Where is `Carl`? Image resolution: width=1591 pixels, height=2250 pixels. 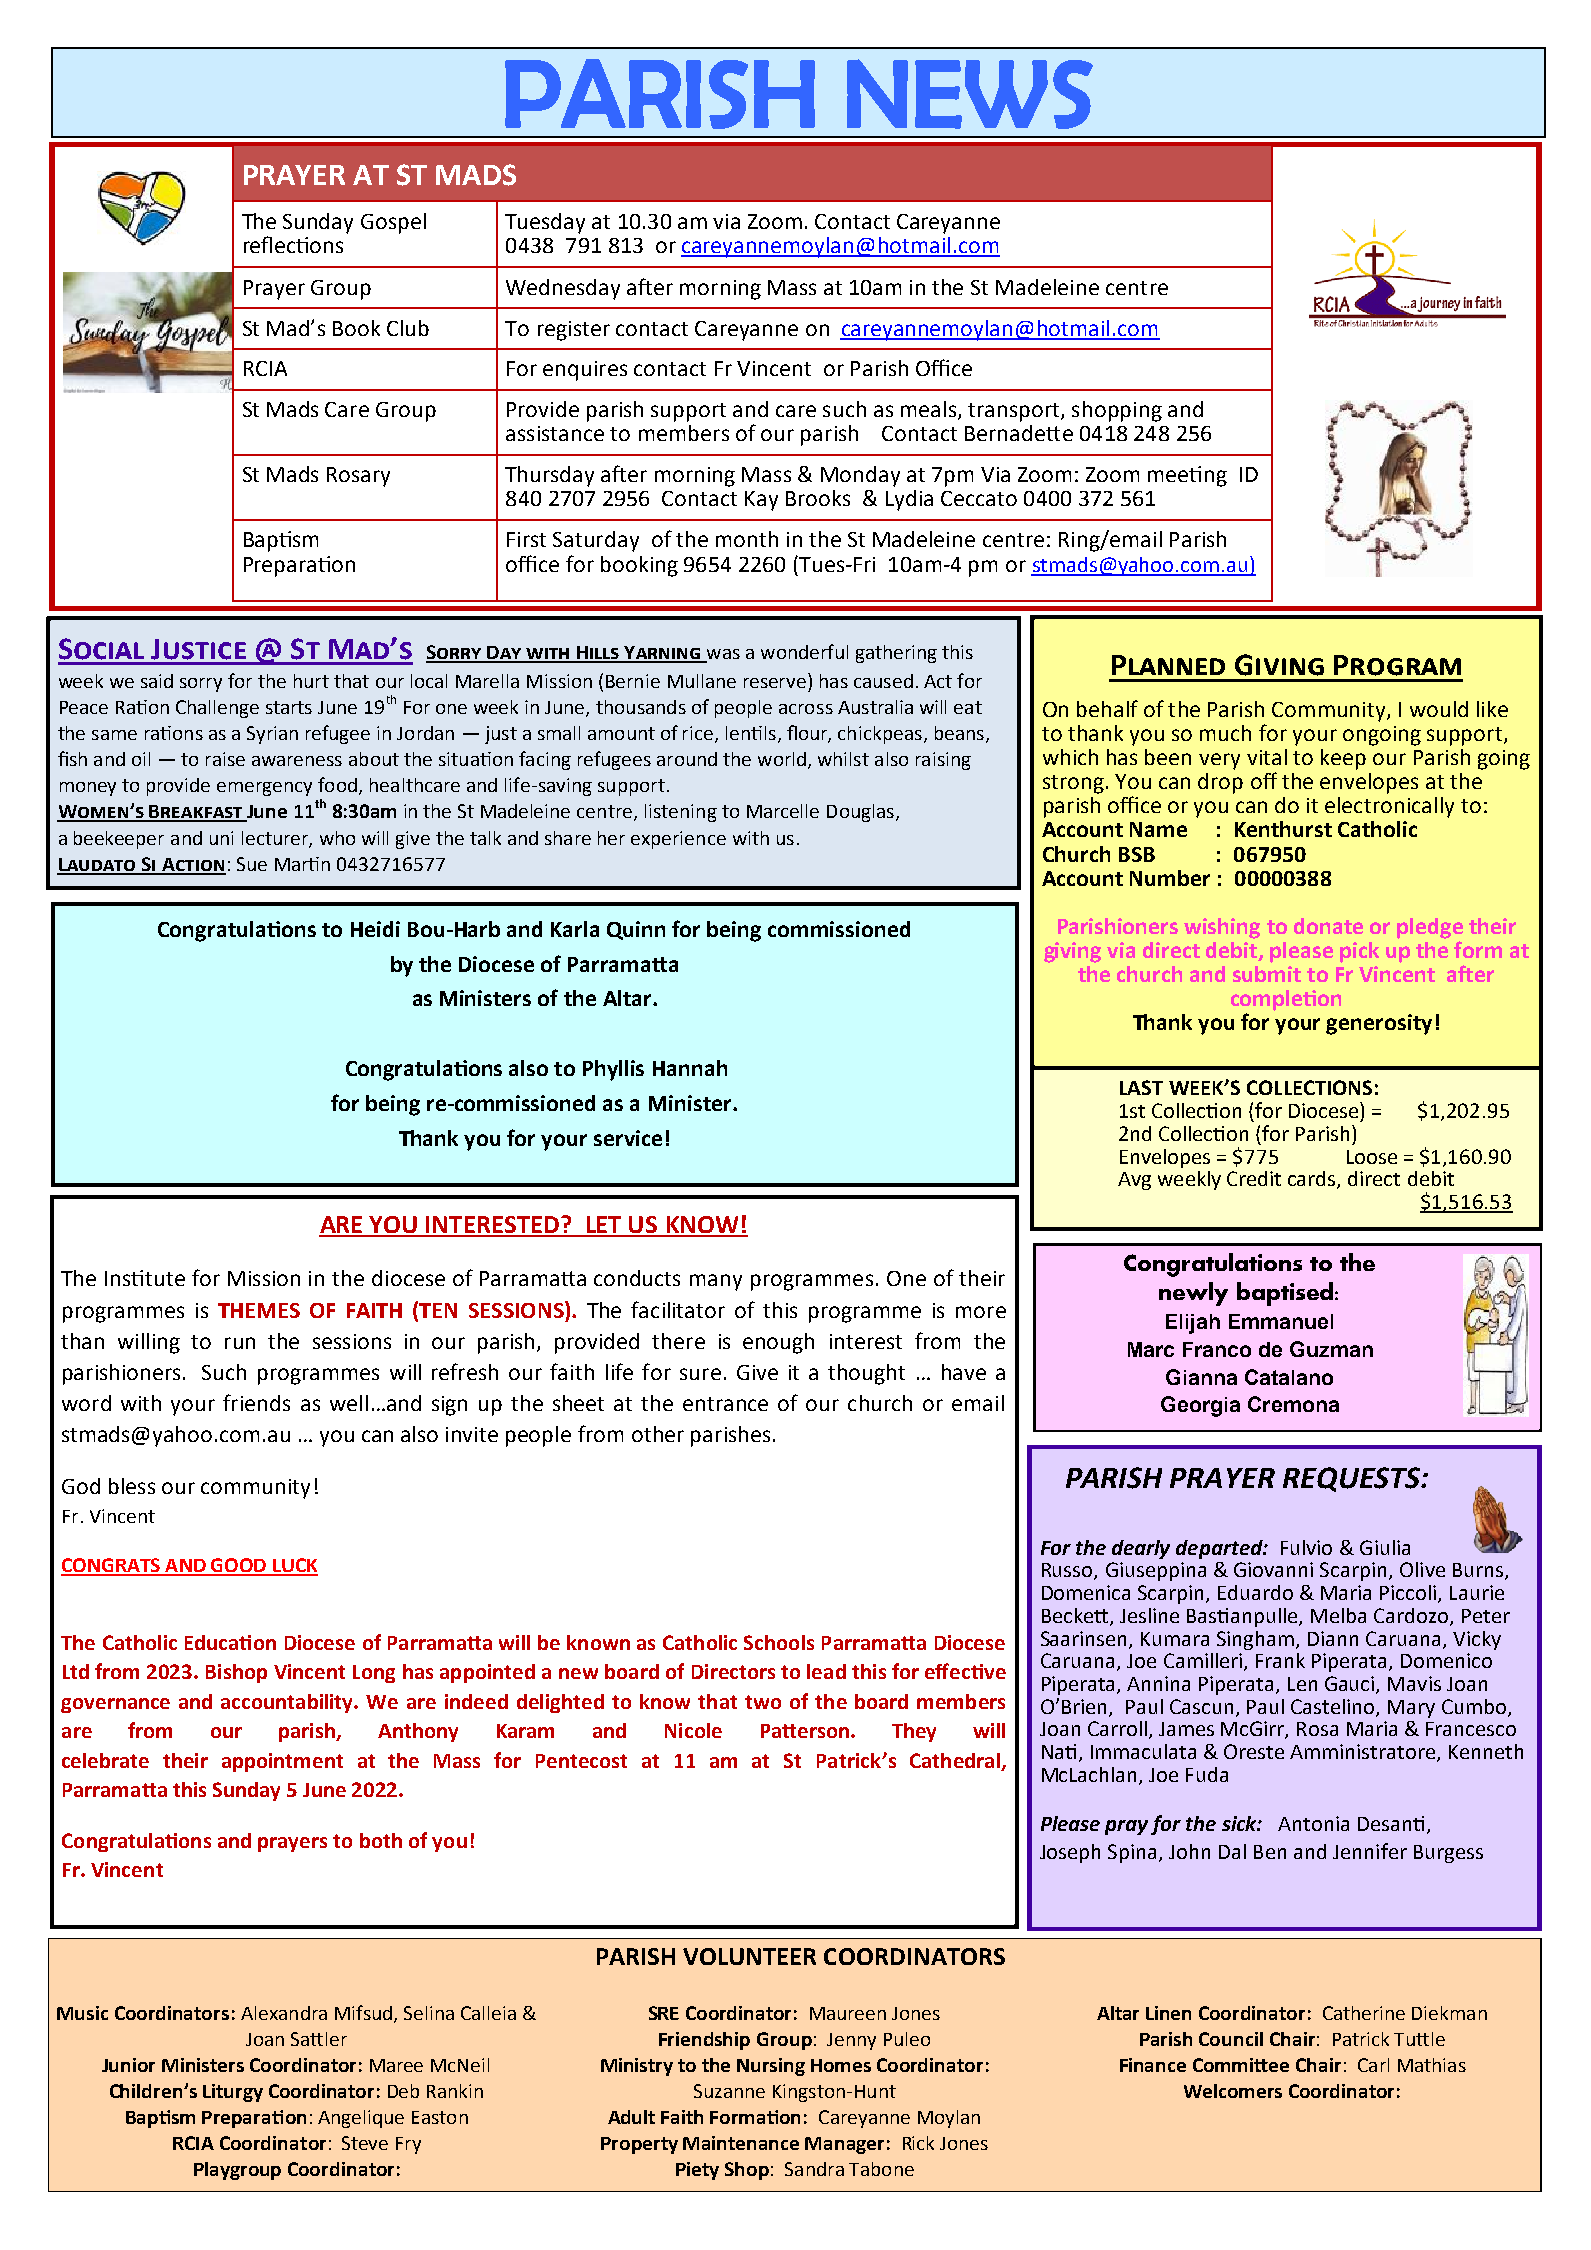 Carl is located at coordinates (1373, 2065).
